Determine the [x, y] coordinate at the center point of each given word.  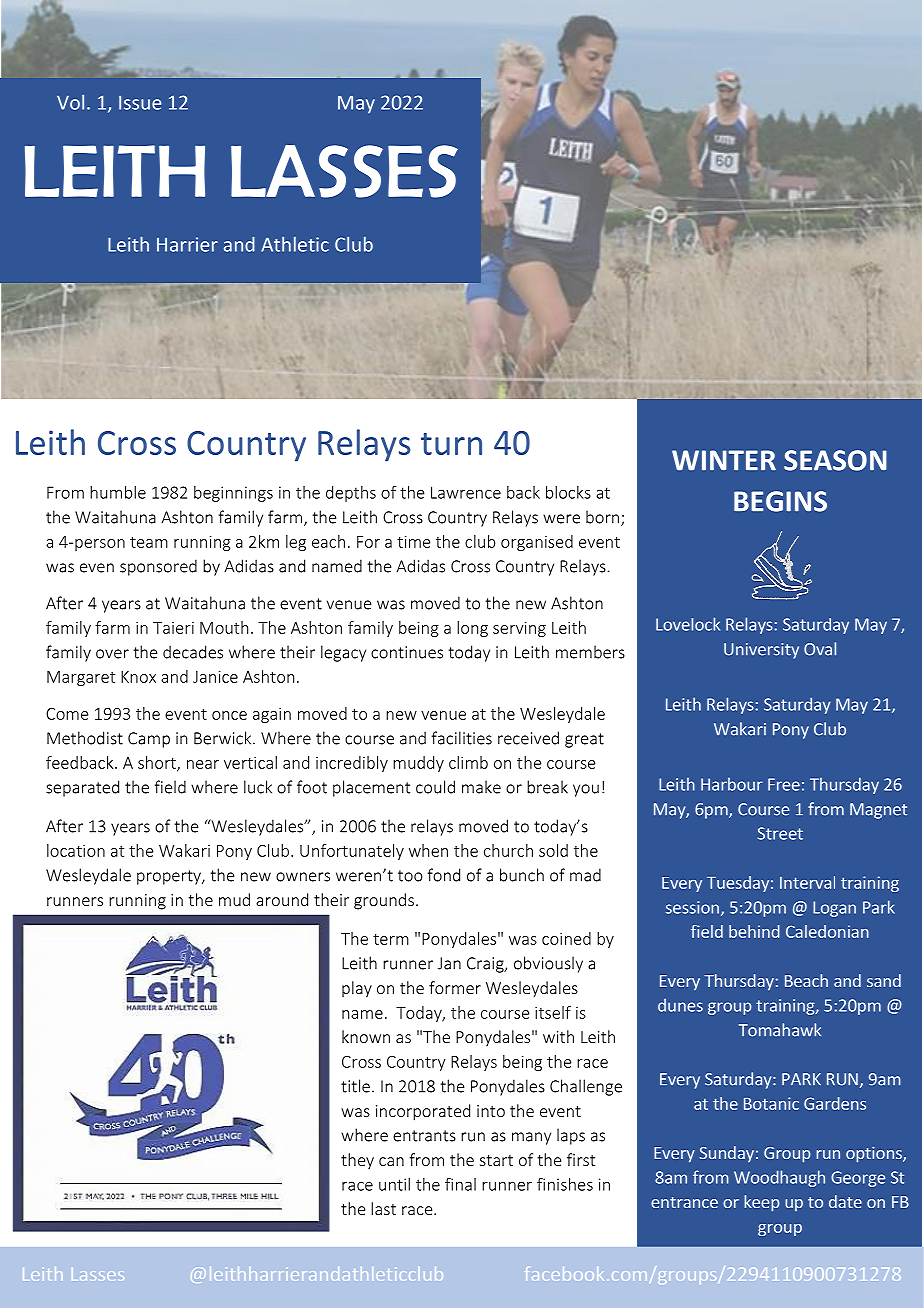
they [357, 1161]
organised [537, 543]
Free [784, 784]
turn [451, 444]
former [455, 987]
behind [754, 931]
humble [118, 492]
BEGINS [780, 501]
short [158, 763]
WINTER [724, 460]
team [149, 542]
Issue [140, 102]
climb [468, 762]
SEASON [835, 460]
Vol [70, 102]
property [170, 877]
